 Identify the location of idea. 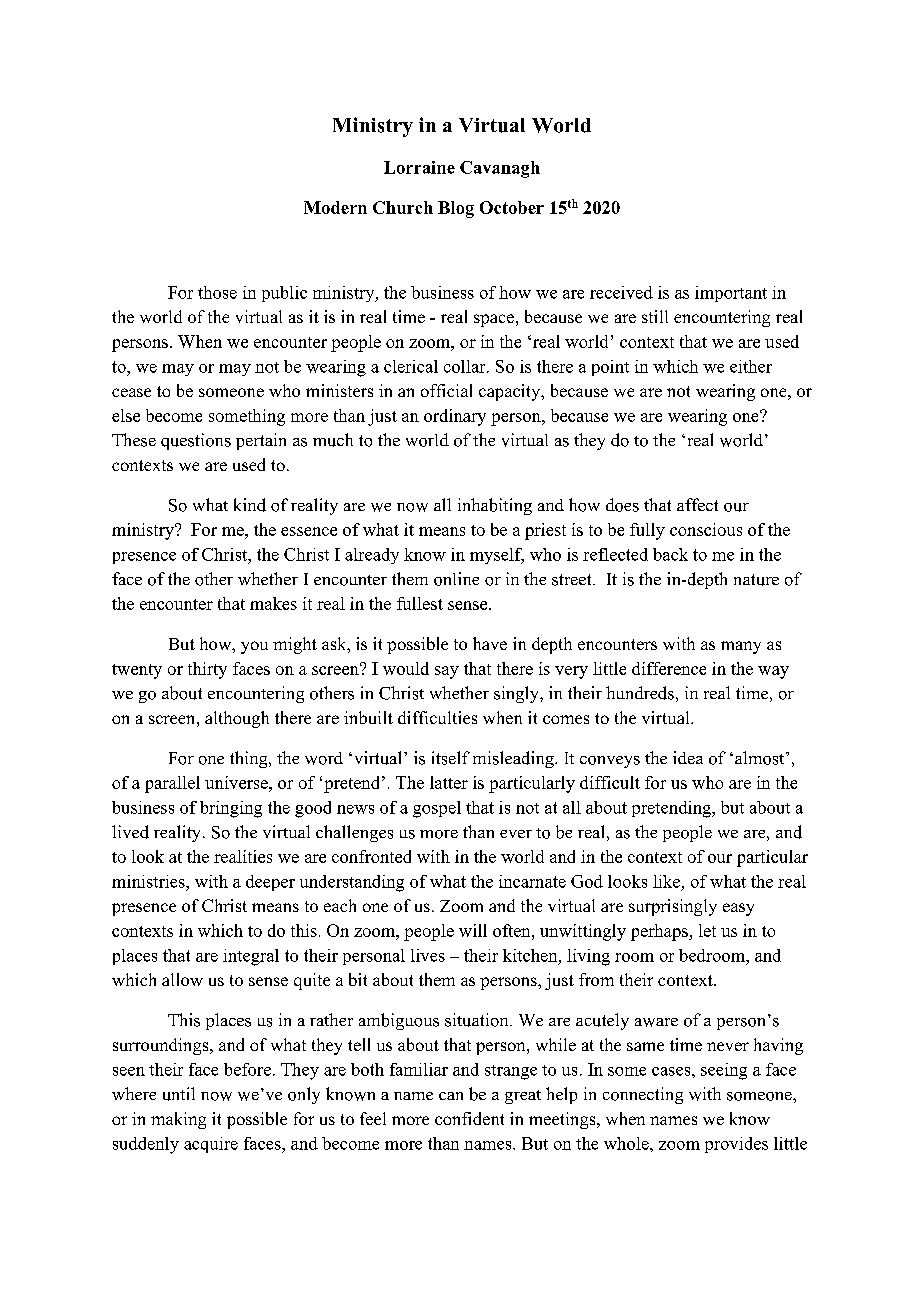
(688, 757).
